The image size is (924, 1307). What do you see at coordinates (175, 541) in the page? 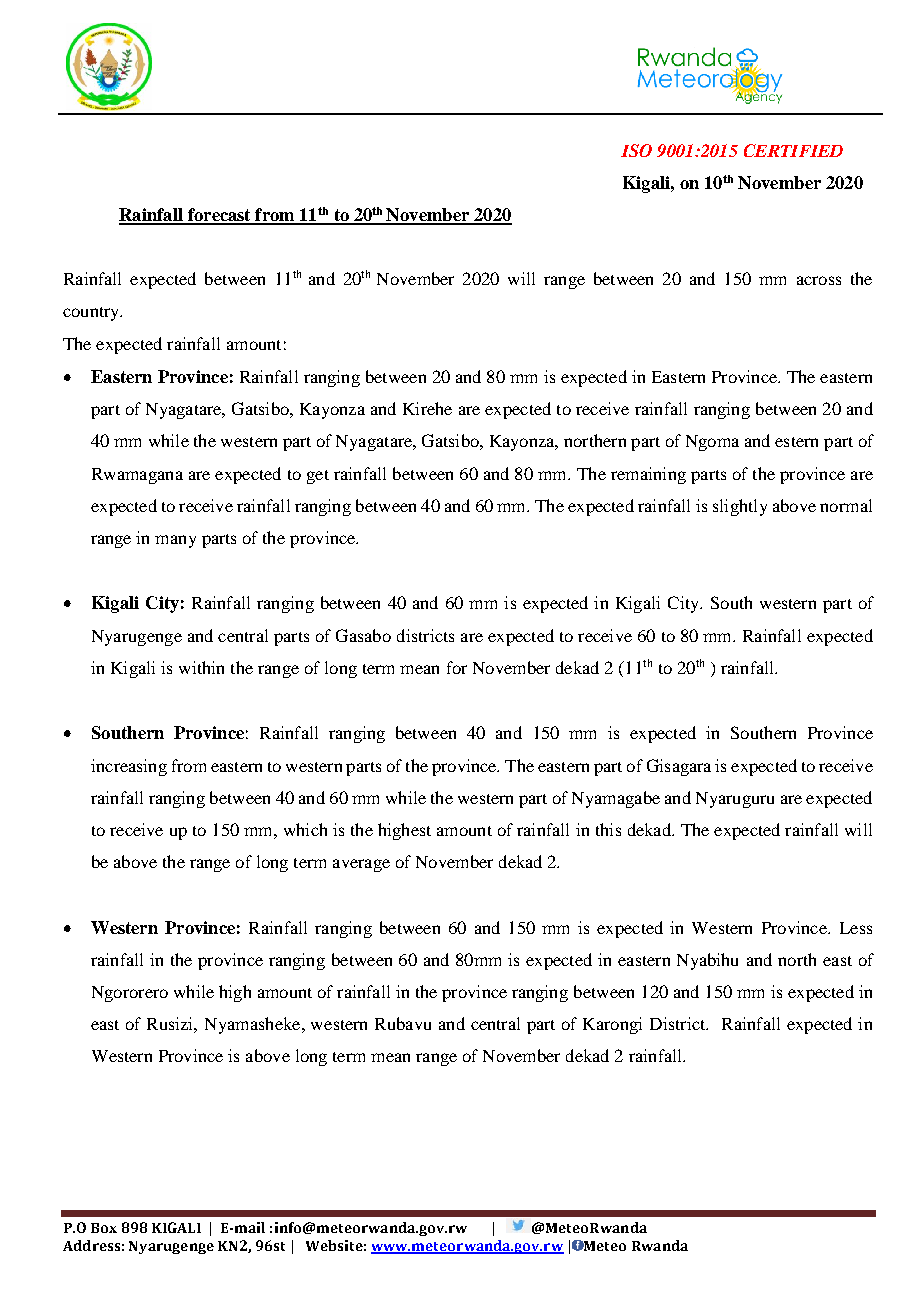
I see `many` at bounding box center [175, 541].
